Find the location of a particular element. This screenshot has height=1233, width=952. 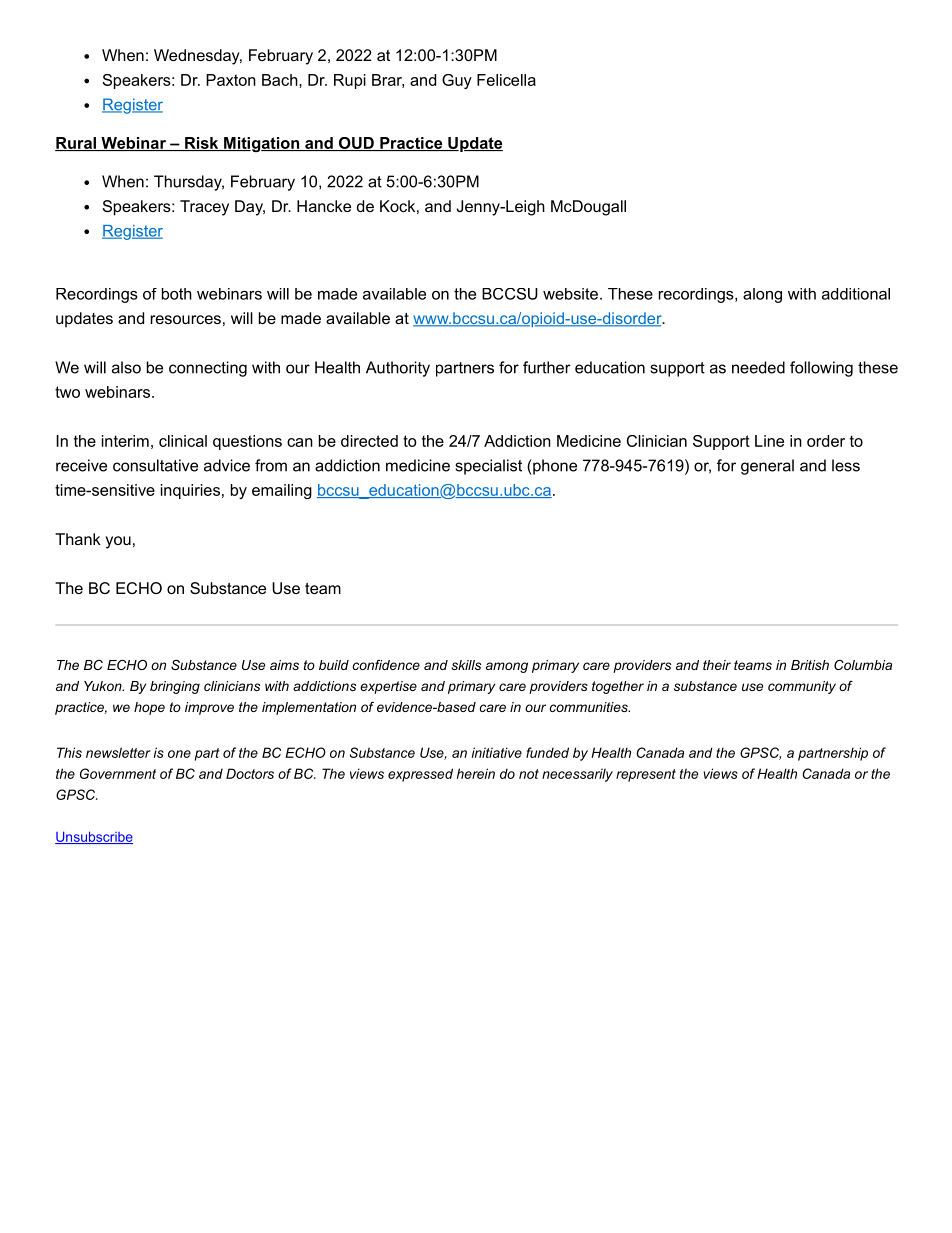

Guy is located at coordinates (457, 81).
